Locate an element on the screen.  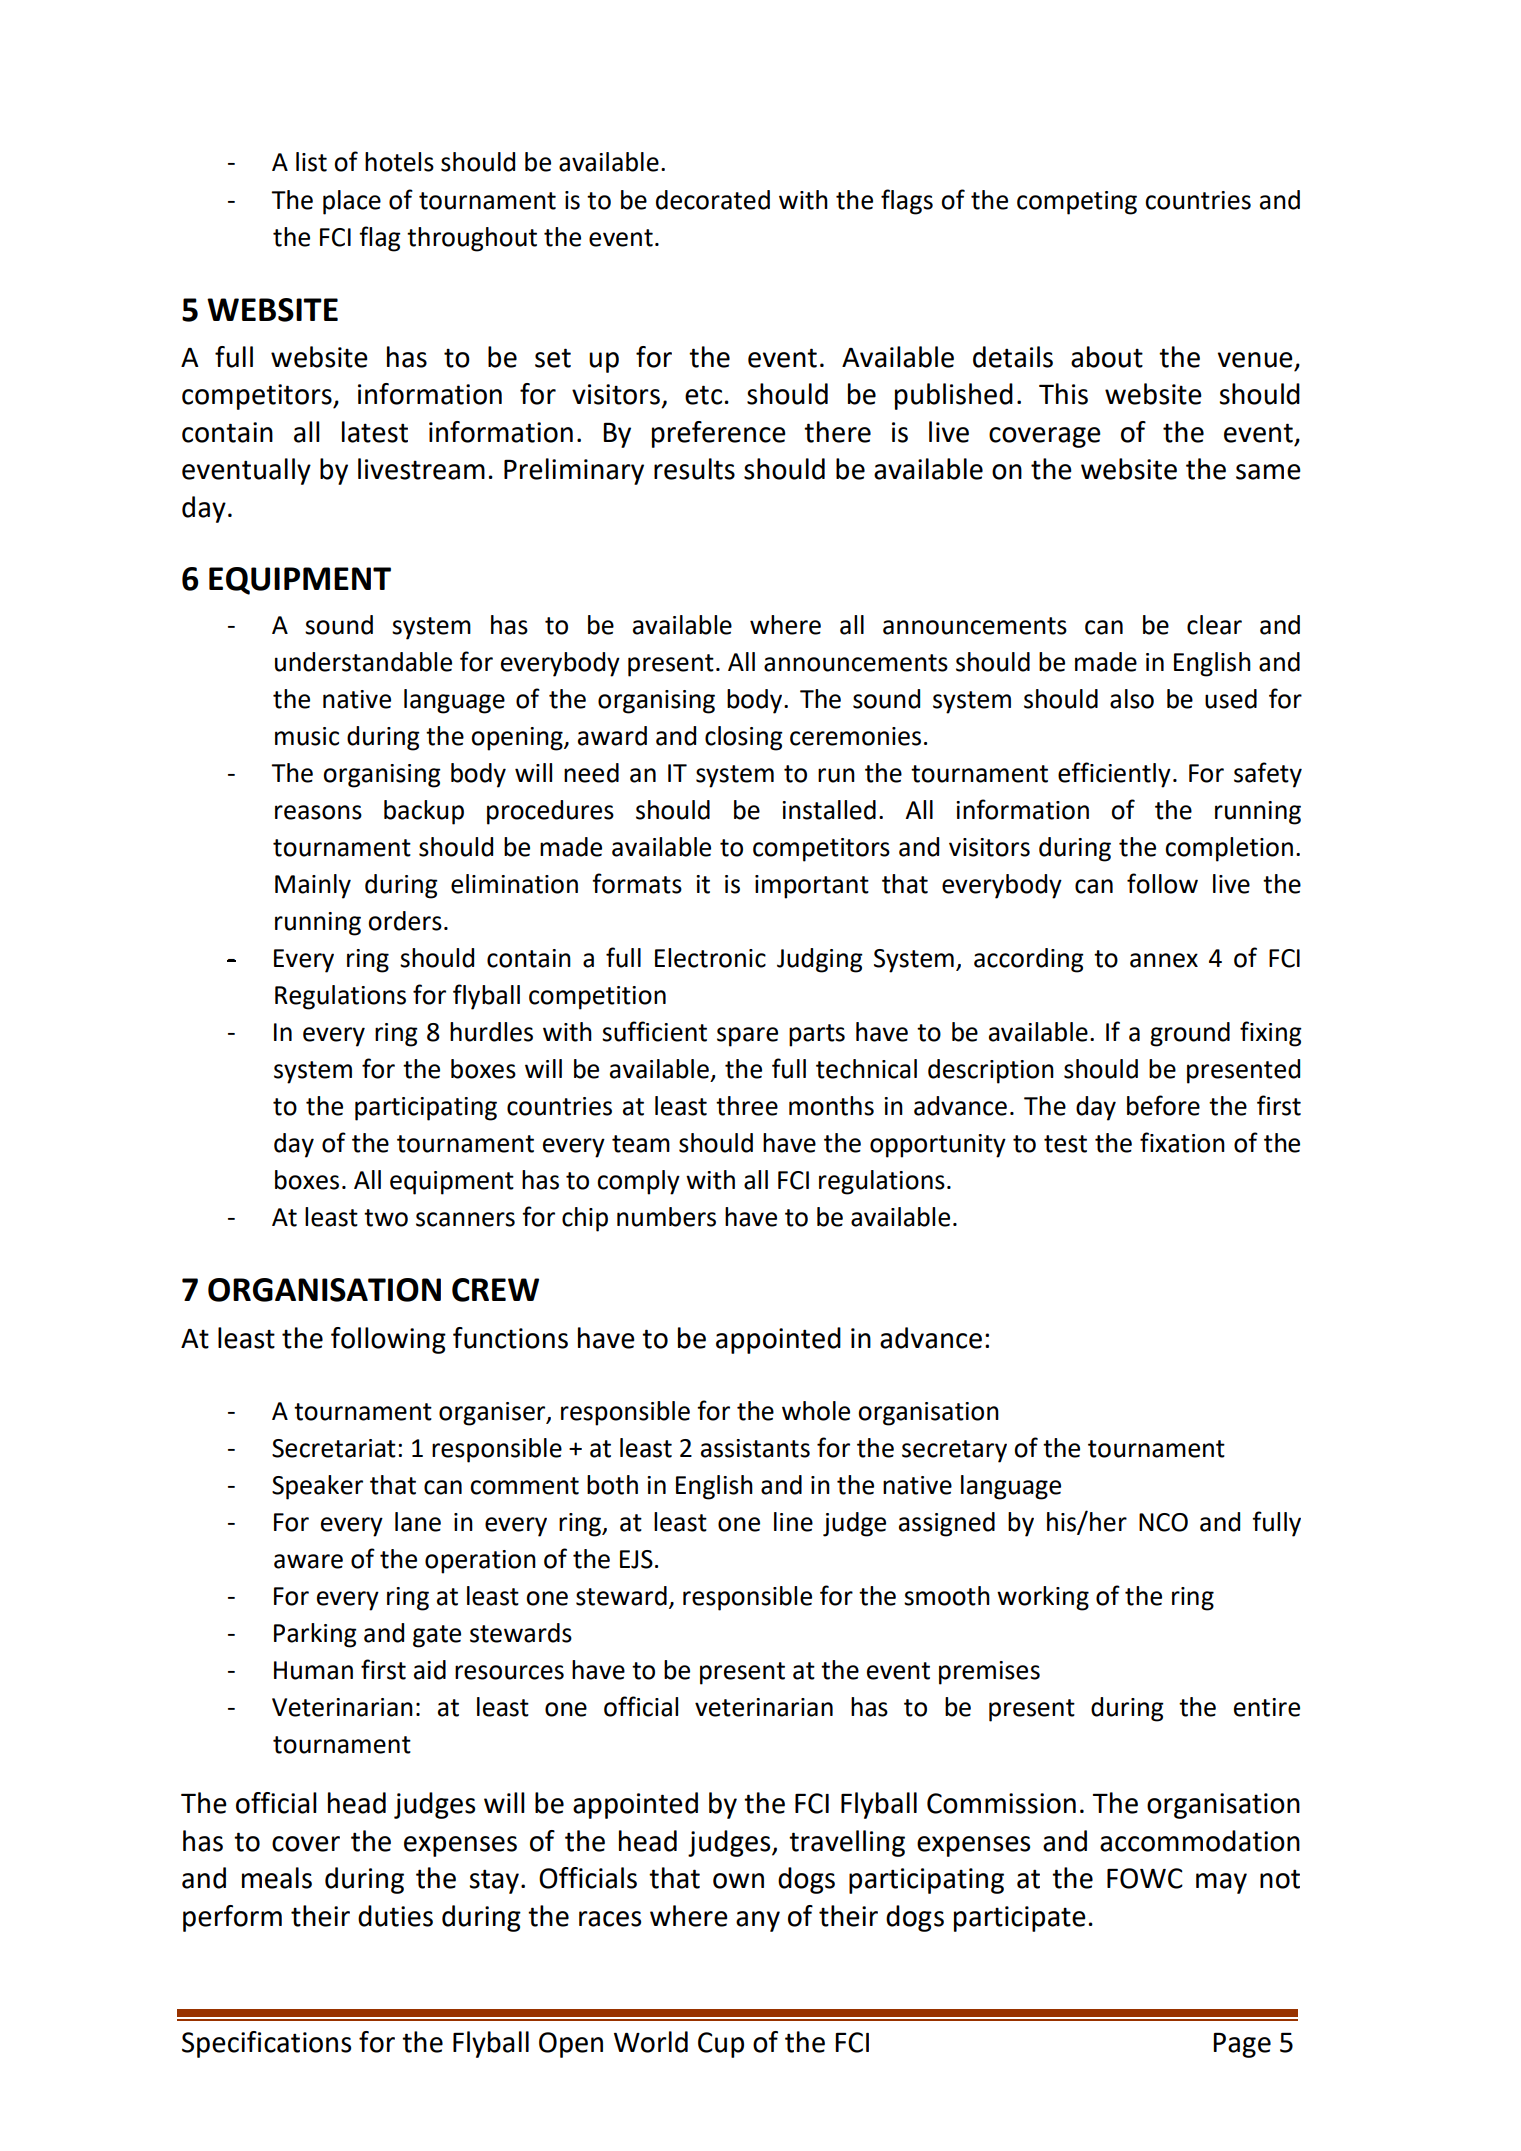
decorated is located at coordinates (713, 200).
